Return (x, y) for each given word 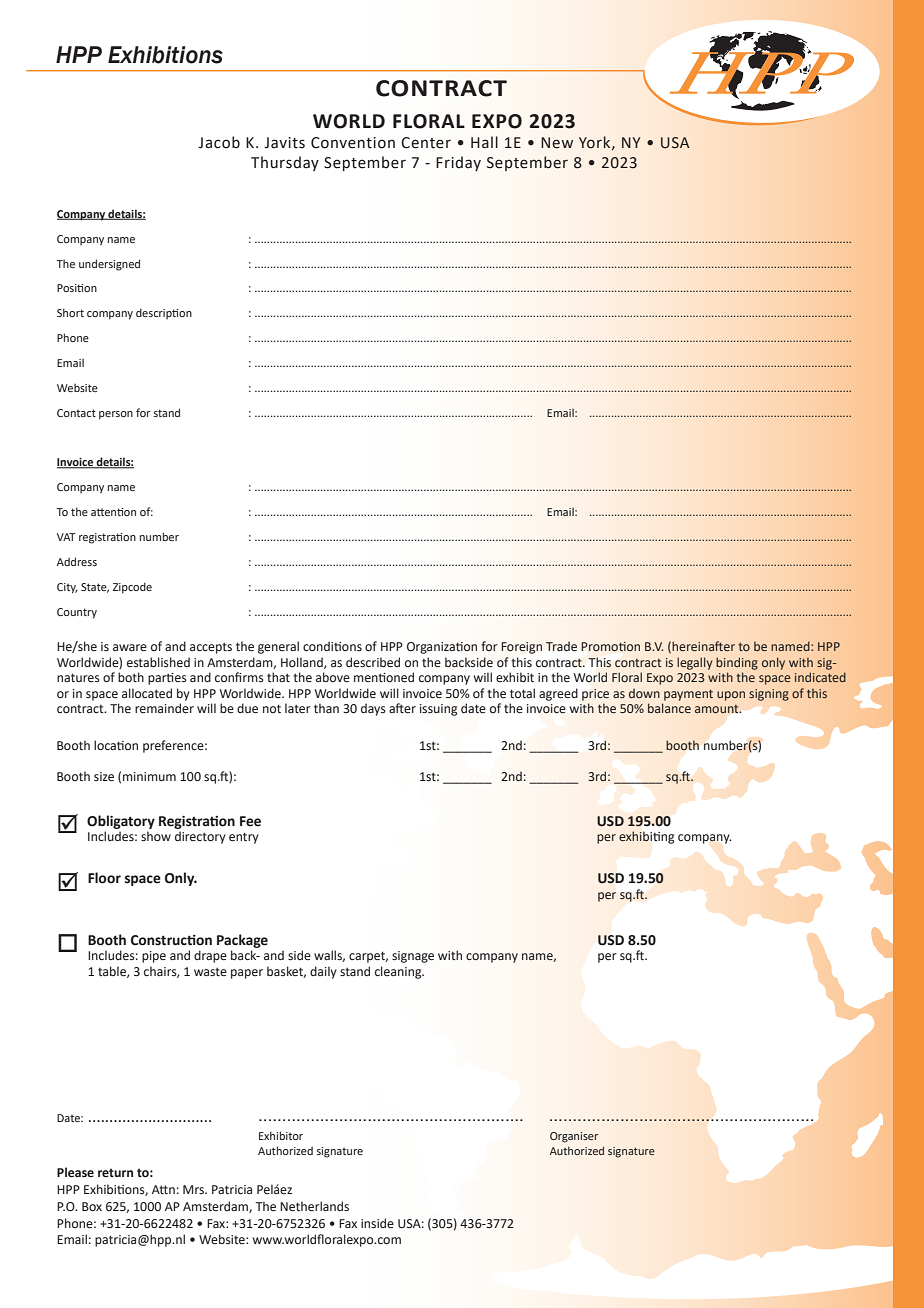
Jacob (219, 142)
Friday (458, 163)
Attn (163, 1189)
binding (737, 663)
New (557, 143)
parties (167, 679)
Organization (442, 648)
